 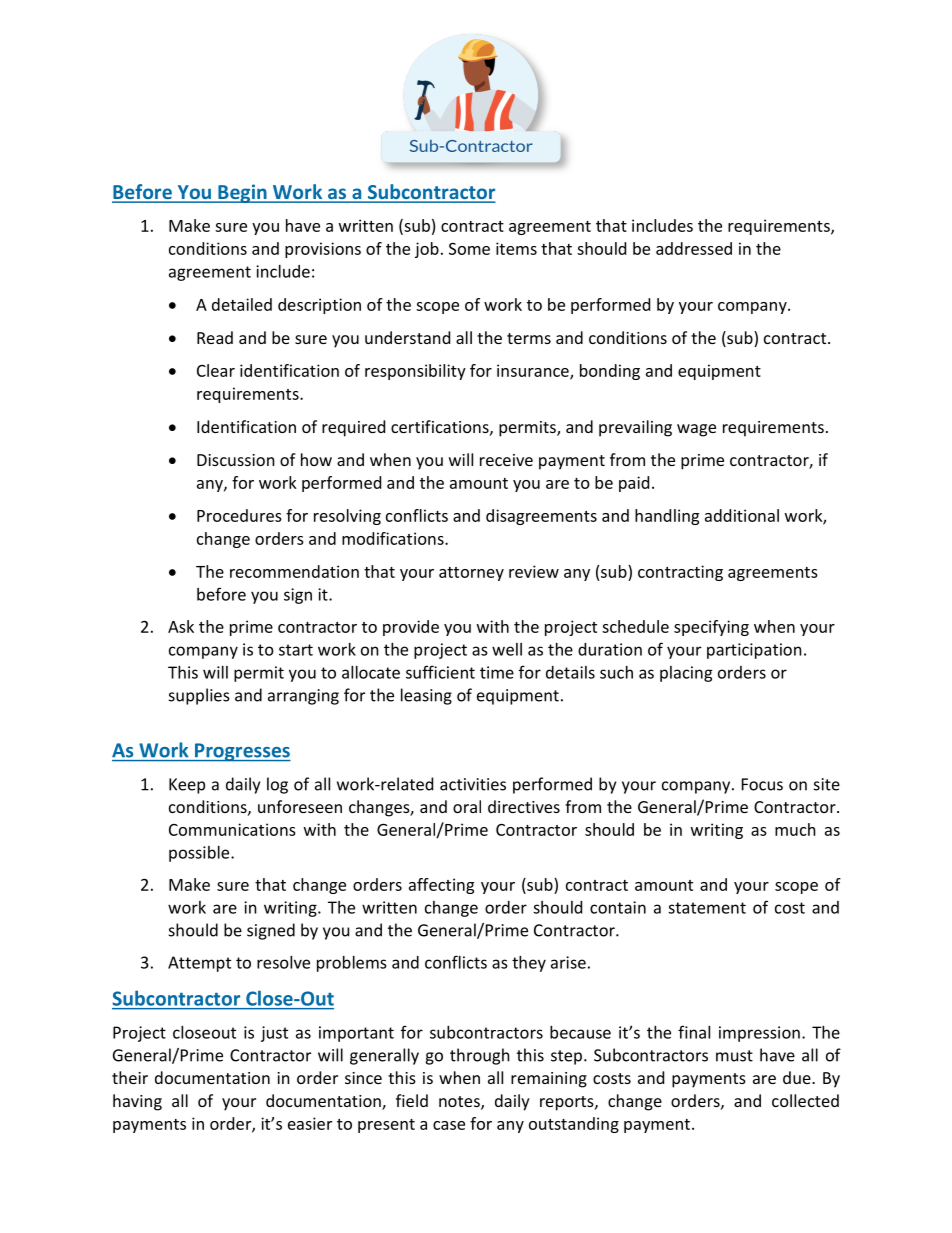 What do you see at coordinates (469, 249) in the image?
I see `Some` at bounding box center [469, 249].
